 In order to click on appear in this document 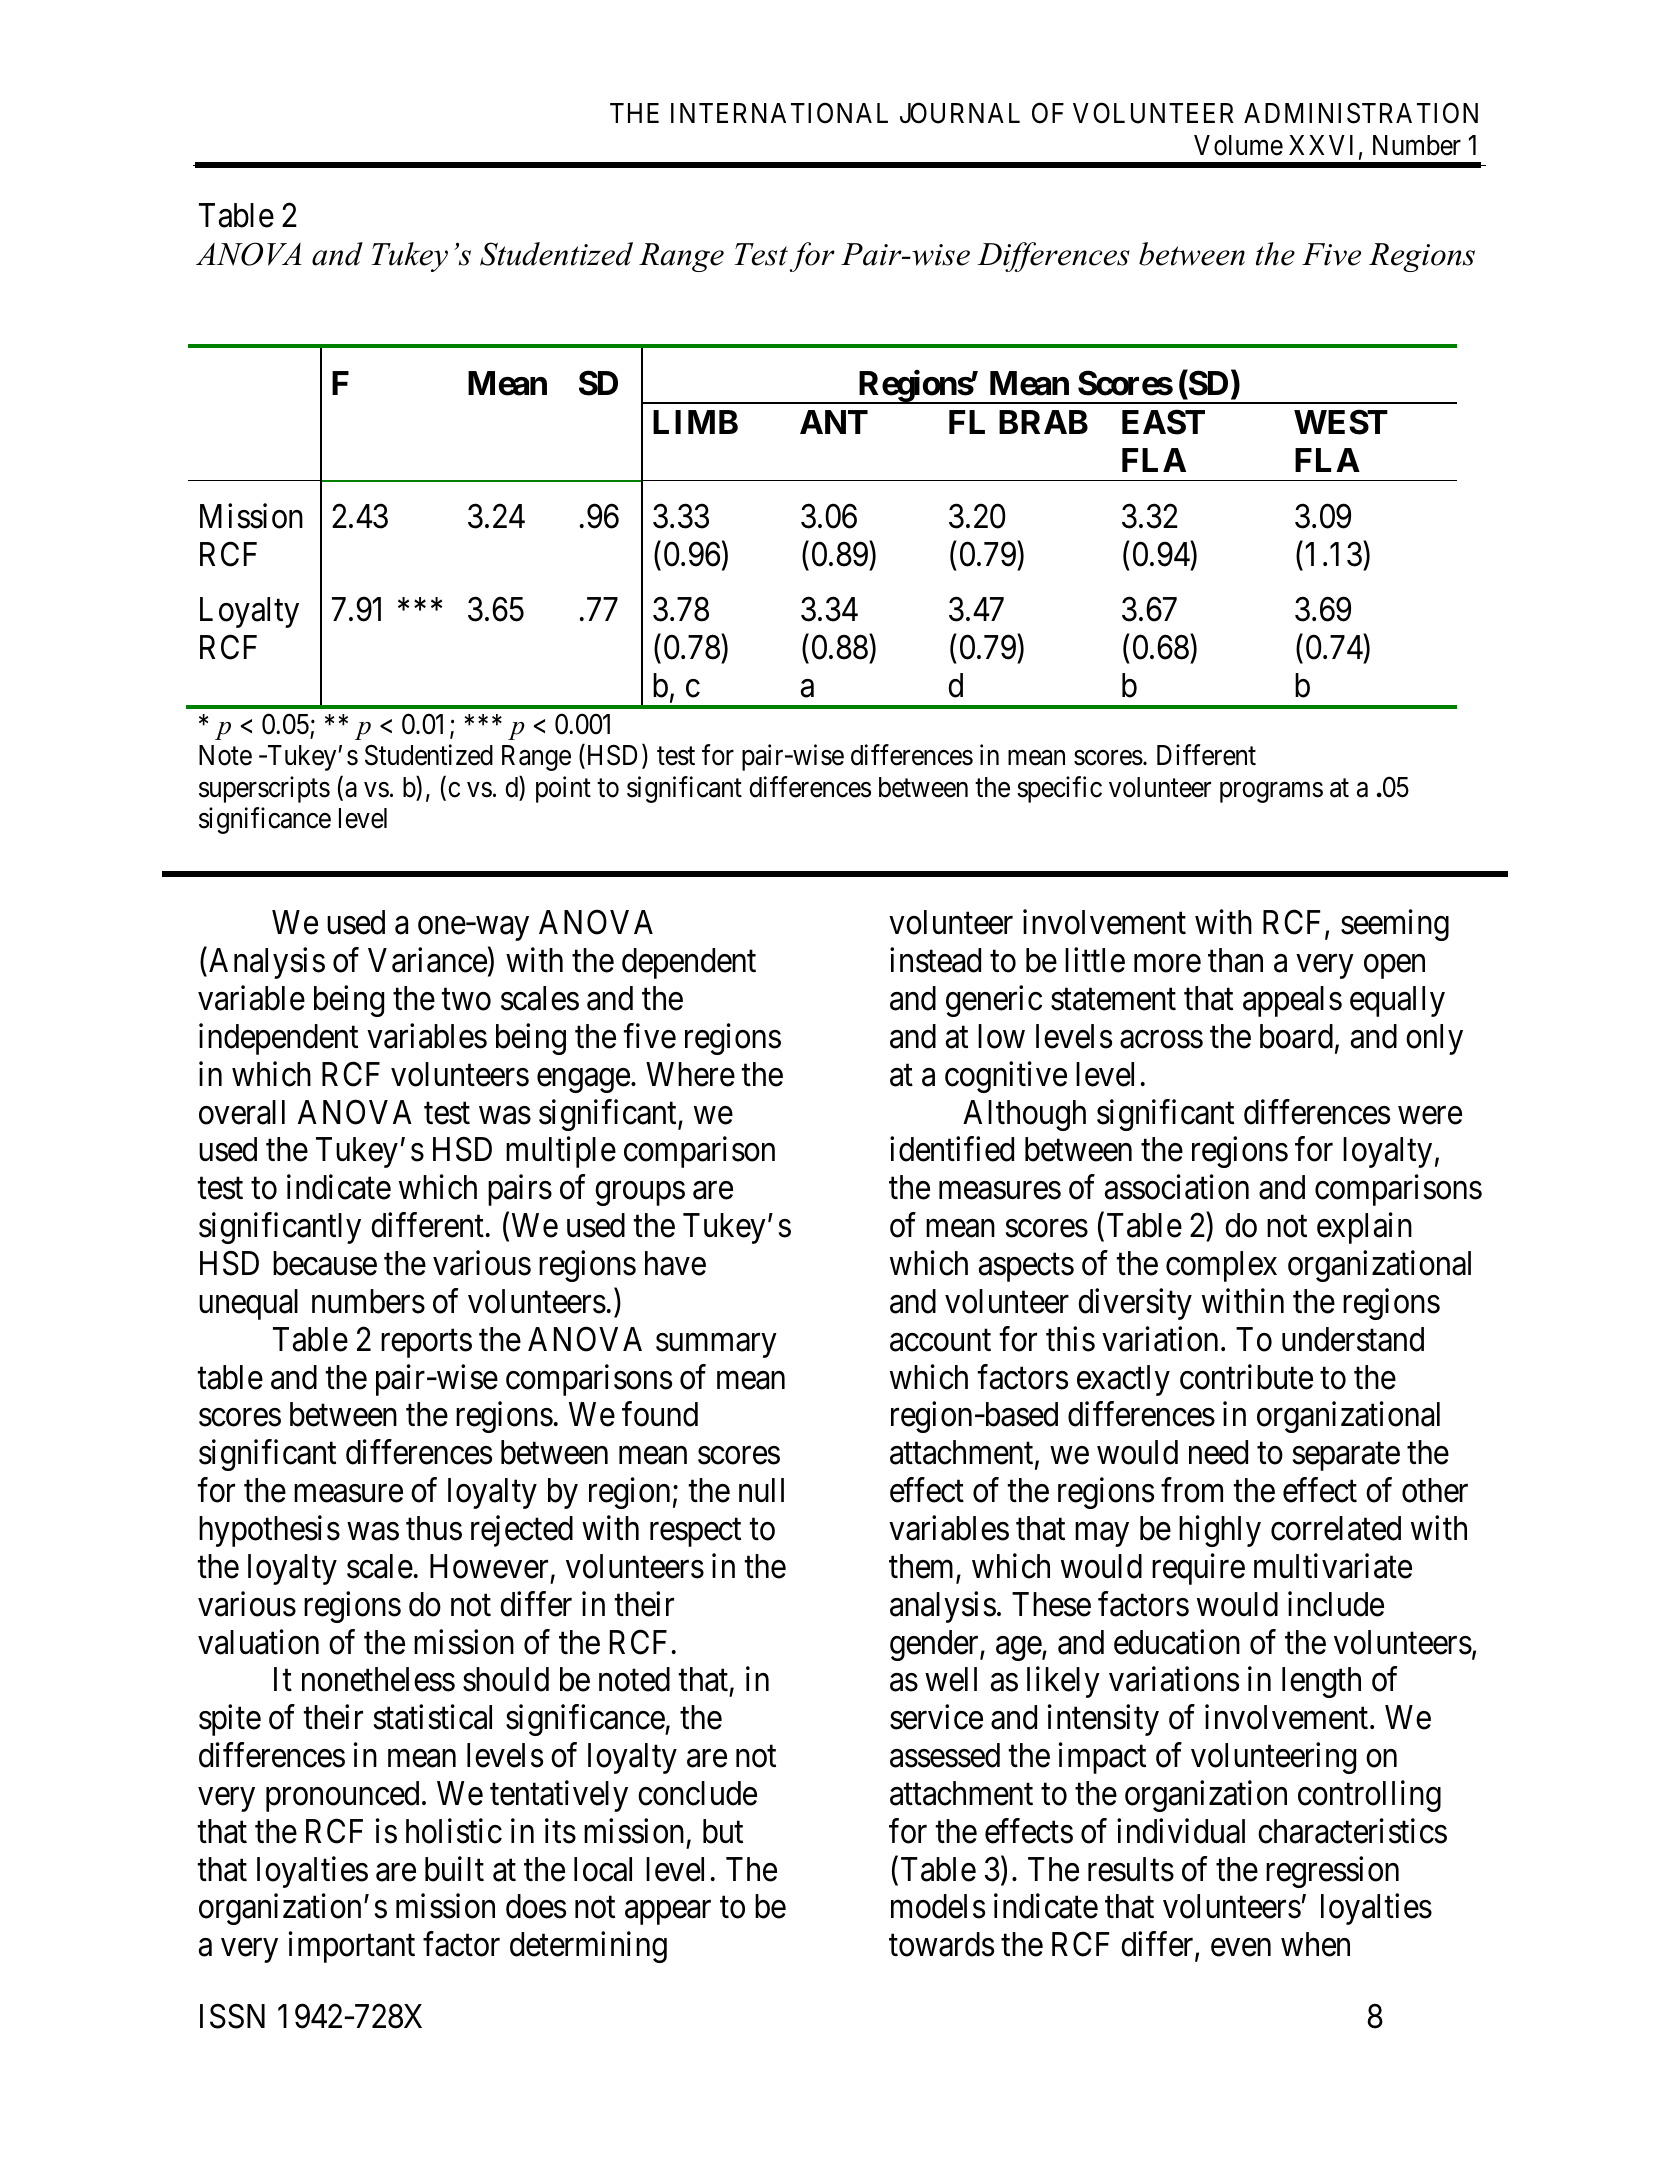, I will do `click(668, 1913)`.
